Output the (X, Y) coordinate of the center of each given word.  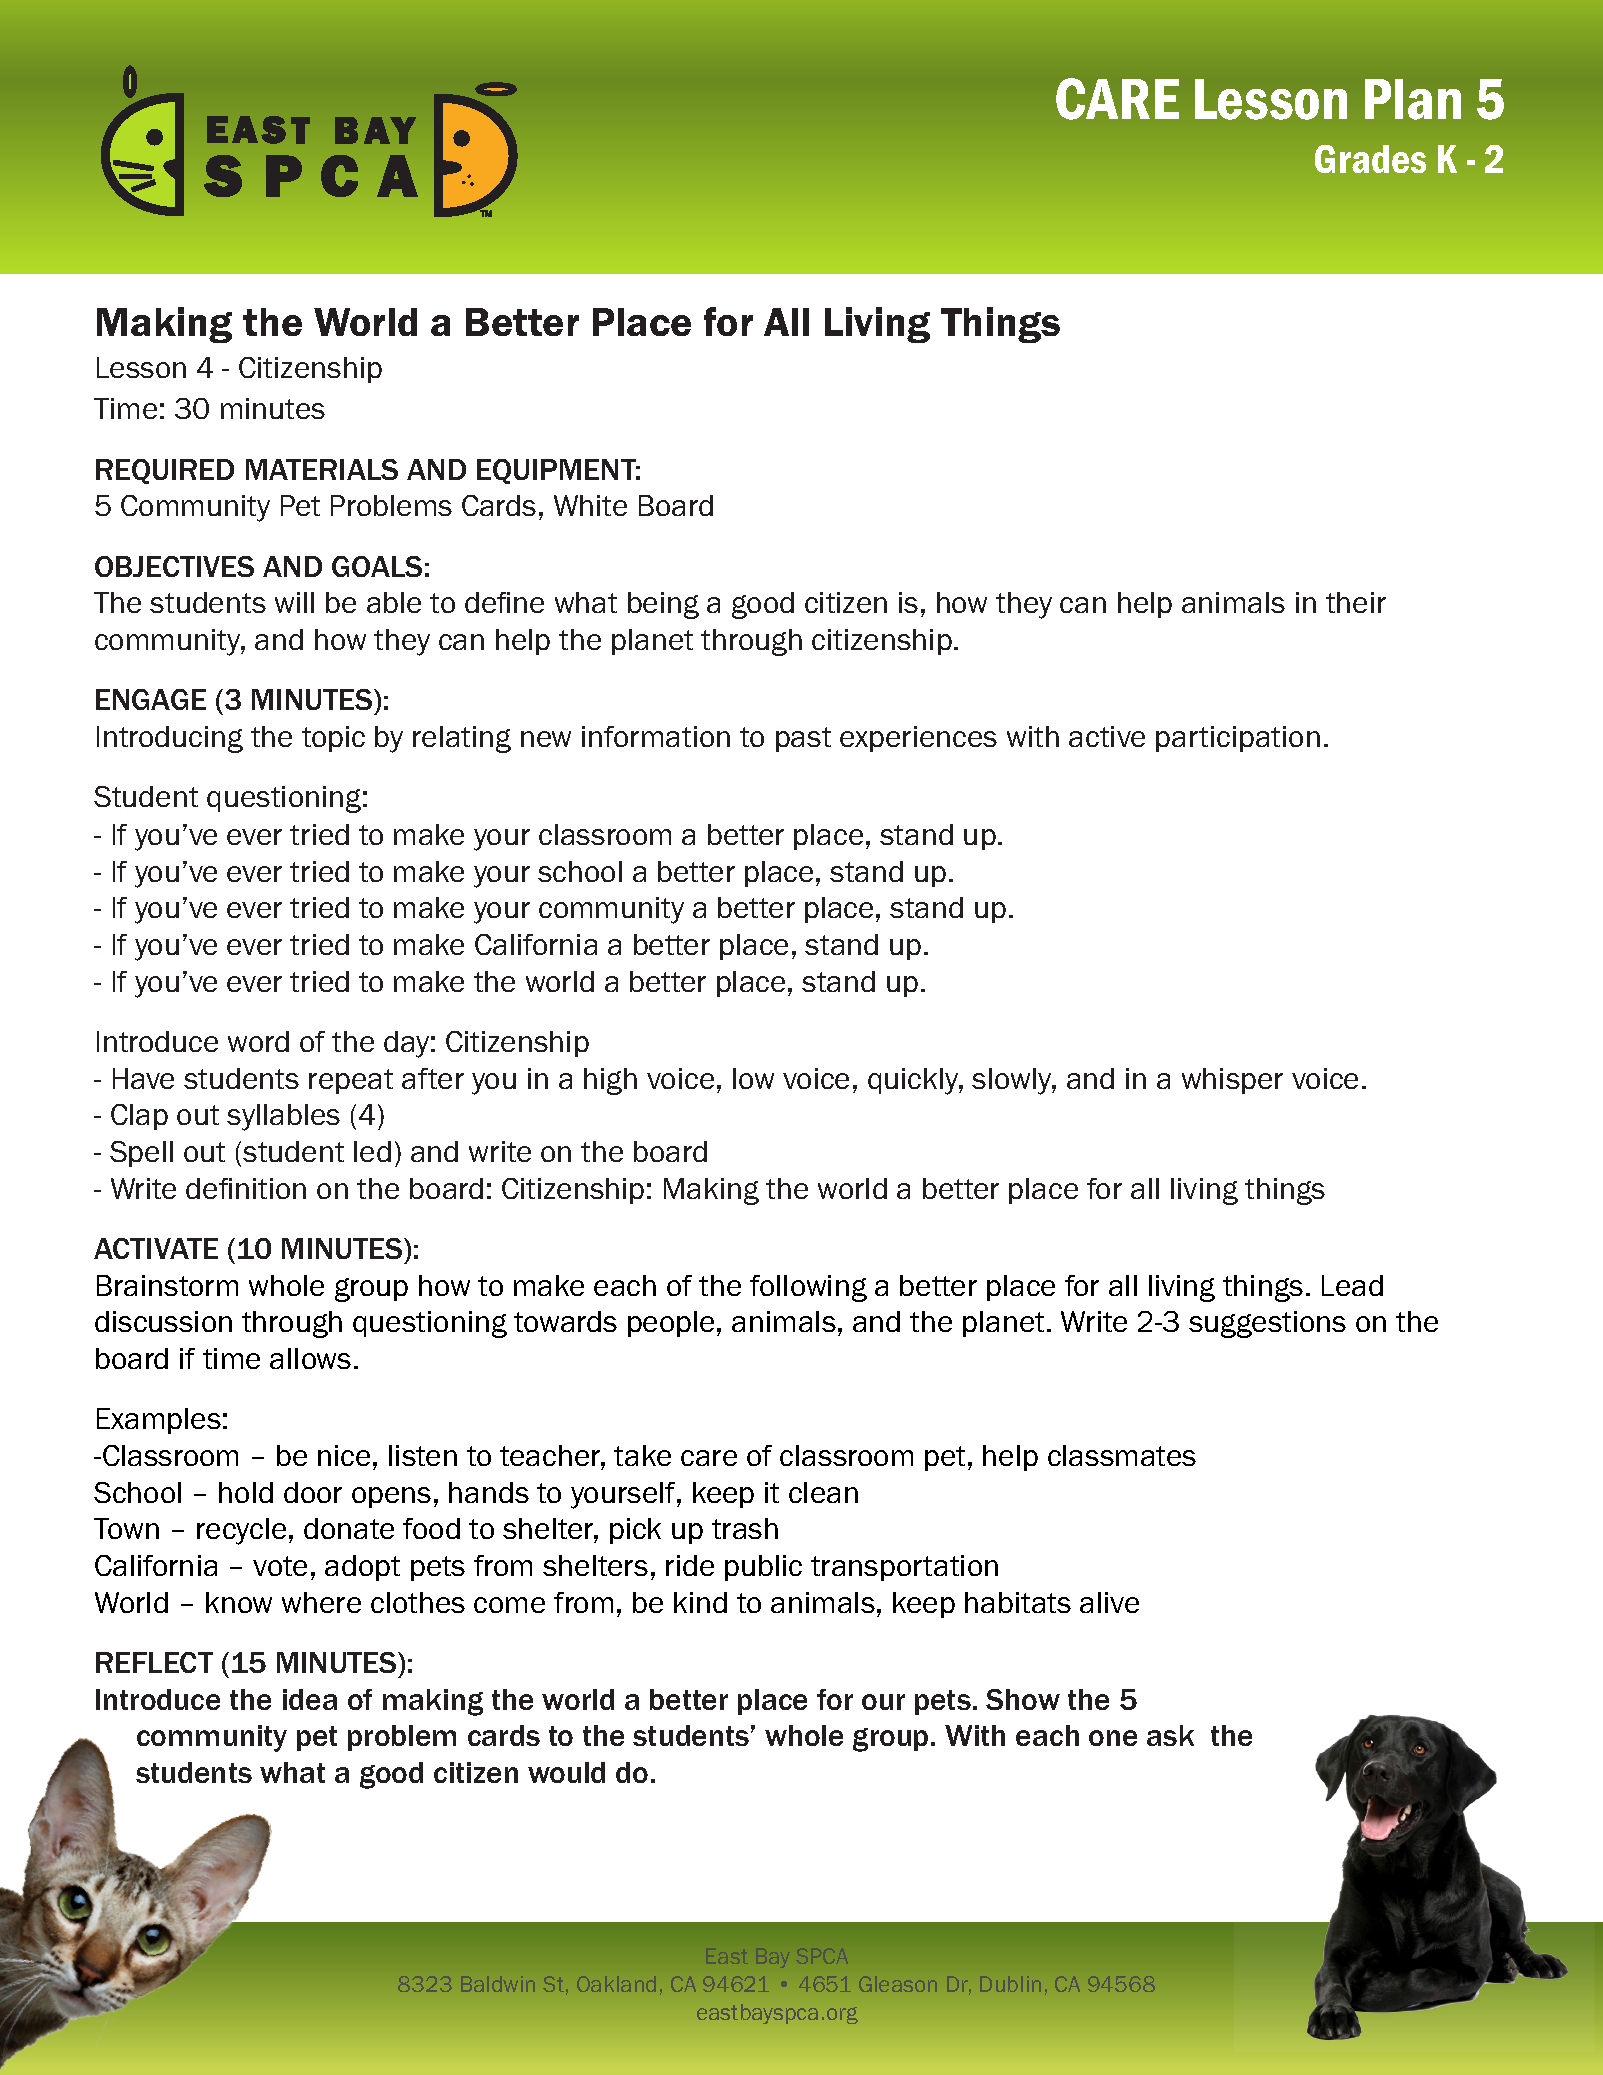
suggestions (1267, 1324)
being (663, 605)
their (1356, 602)
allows (310, 1358)
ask (1170, 1735)
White (590, 505)
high (610, 1081)
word (258, 1041)
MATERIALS (322, 469)
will (294, 602)
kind (700, 1602)
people (671, 1324)
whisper (1232, 1081)
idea (310, 1699)
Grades (1370, 159)
